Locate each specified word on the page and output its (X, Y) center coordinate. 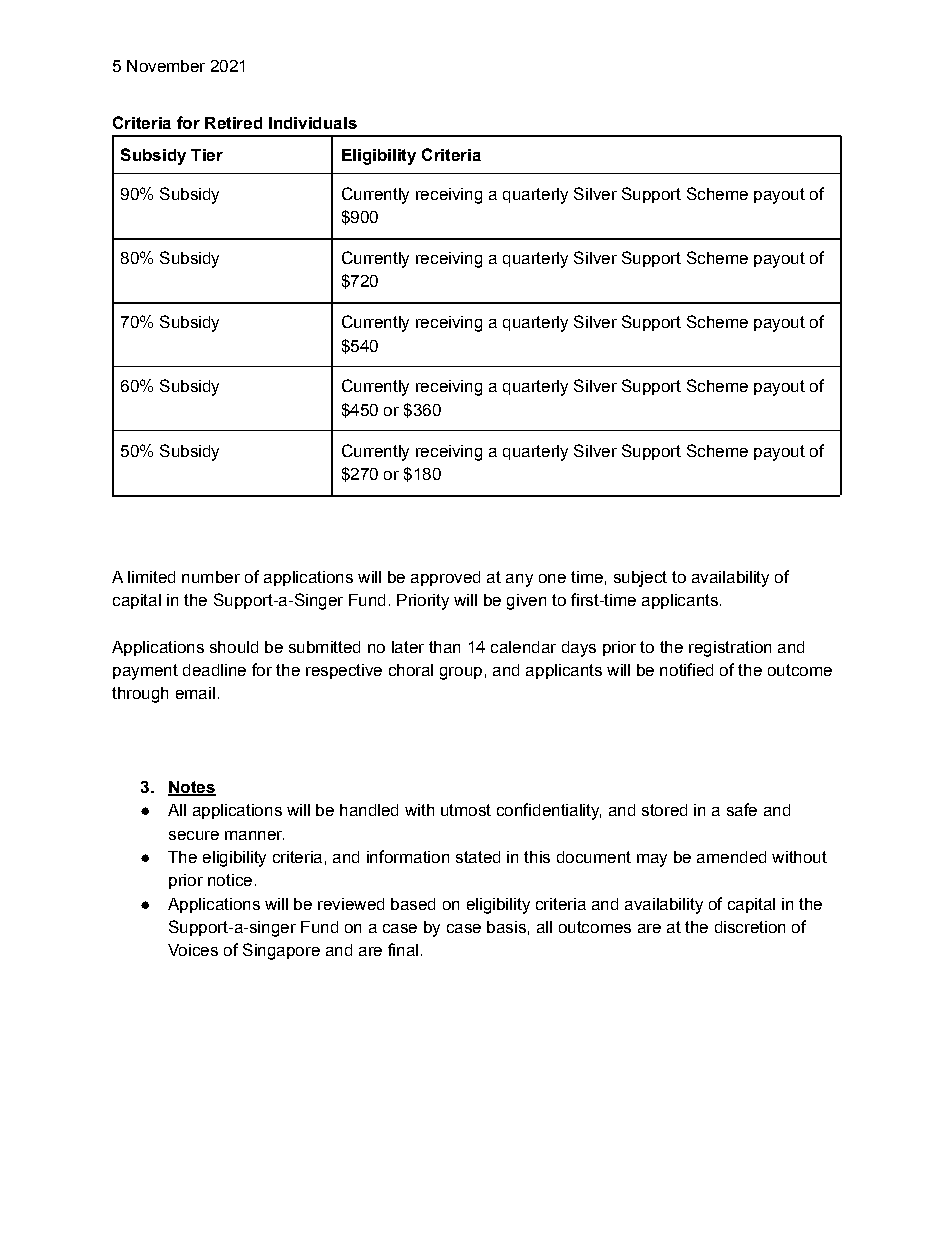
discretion (750, 927)
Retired (233, 123)
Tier (207, 155)
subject (640, 579)
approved (445, 578)
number (211, 577)
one (552, 578)
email (195, 693)
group (461, 673)
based (413, 904)
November (166, 66)
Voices (193, 950)
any (519, 580)
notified (686, 669)
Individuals (313, 123)
